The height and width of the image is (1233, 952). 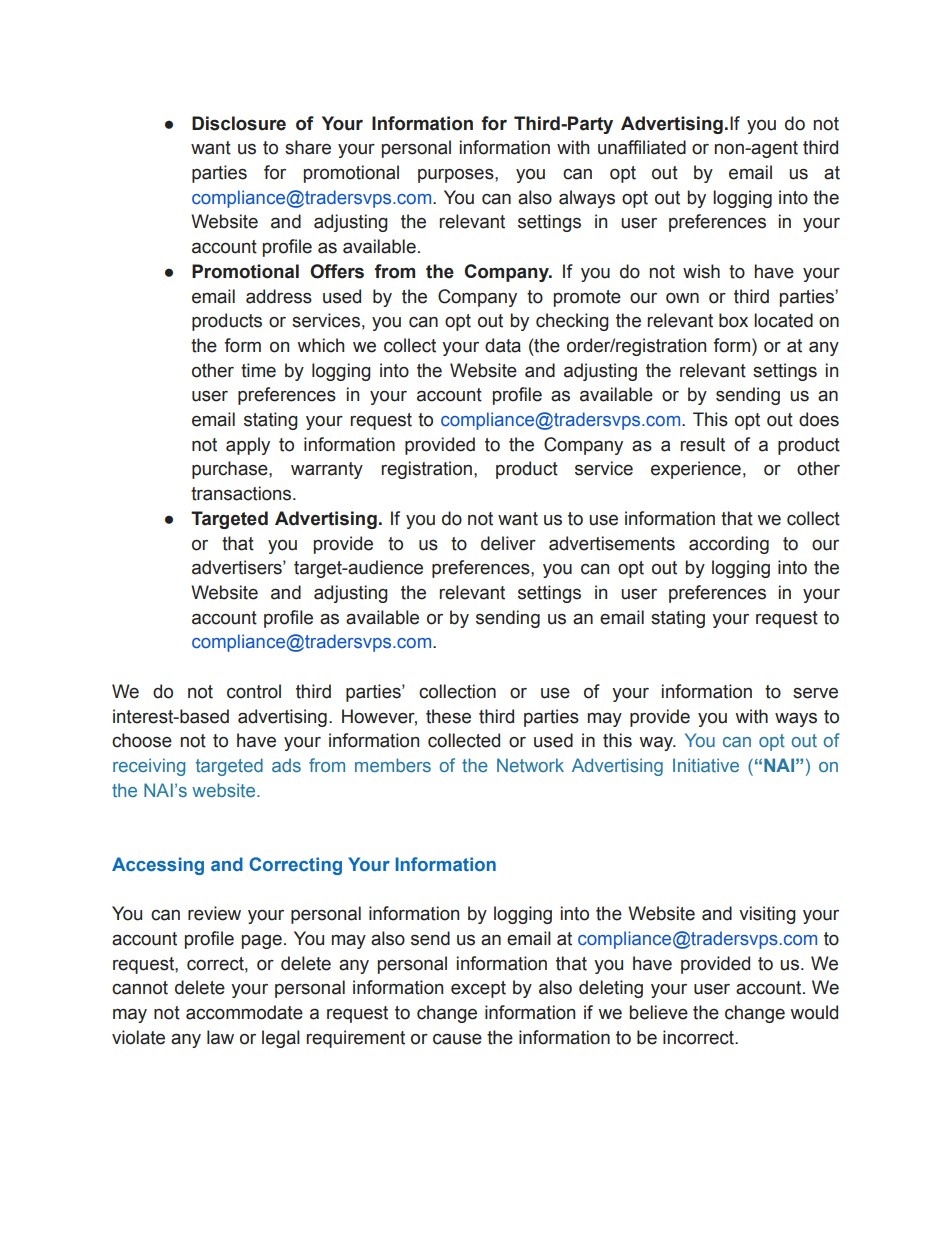 What do you see at coordinates (239, 123) in the image?
I see `Disclosure` at bounding box center [239, 123].
